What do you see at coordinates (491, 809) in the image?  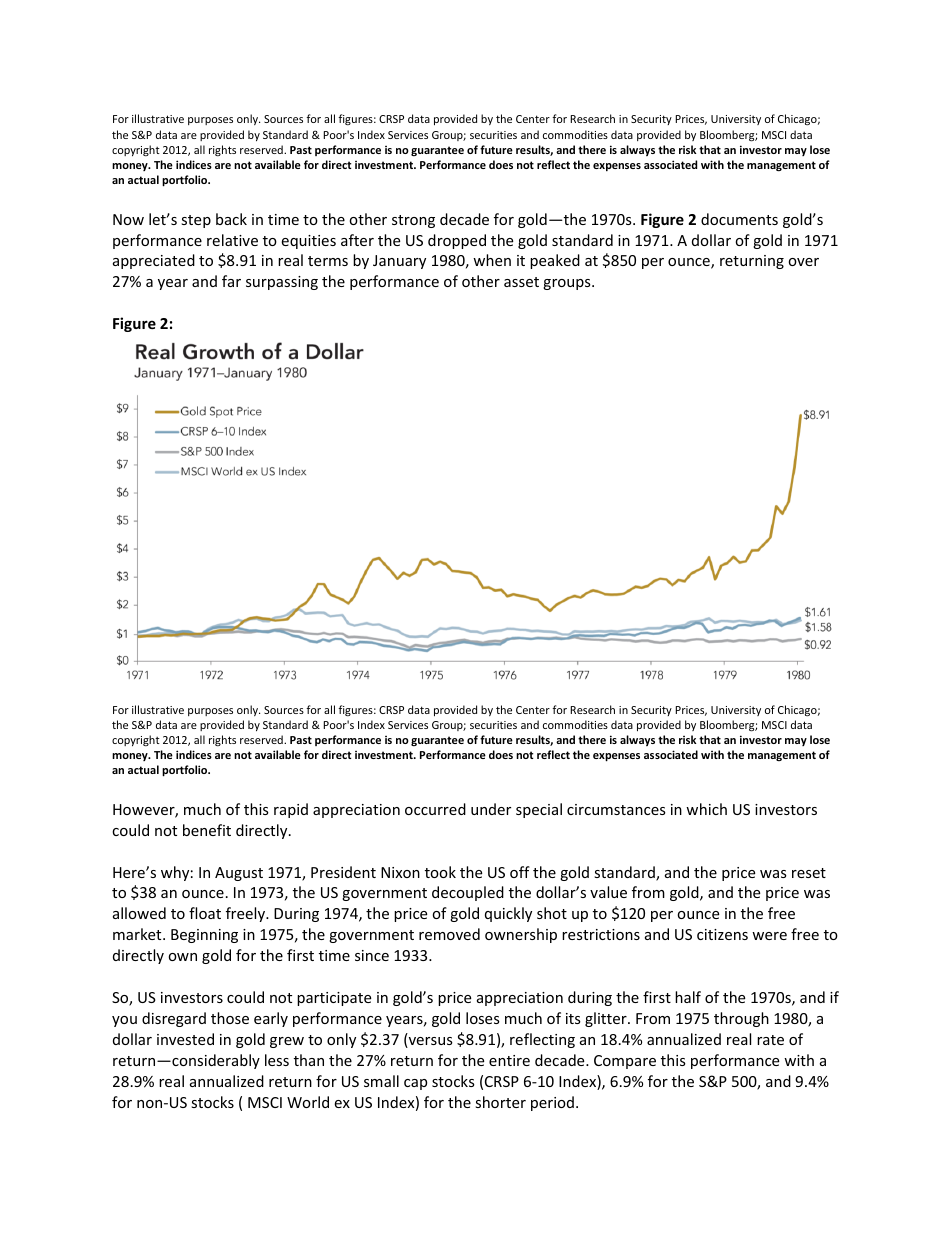 I see `under` at bounding box center [491, 809].
